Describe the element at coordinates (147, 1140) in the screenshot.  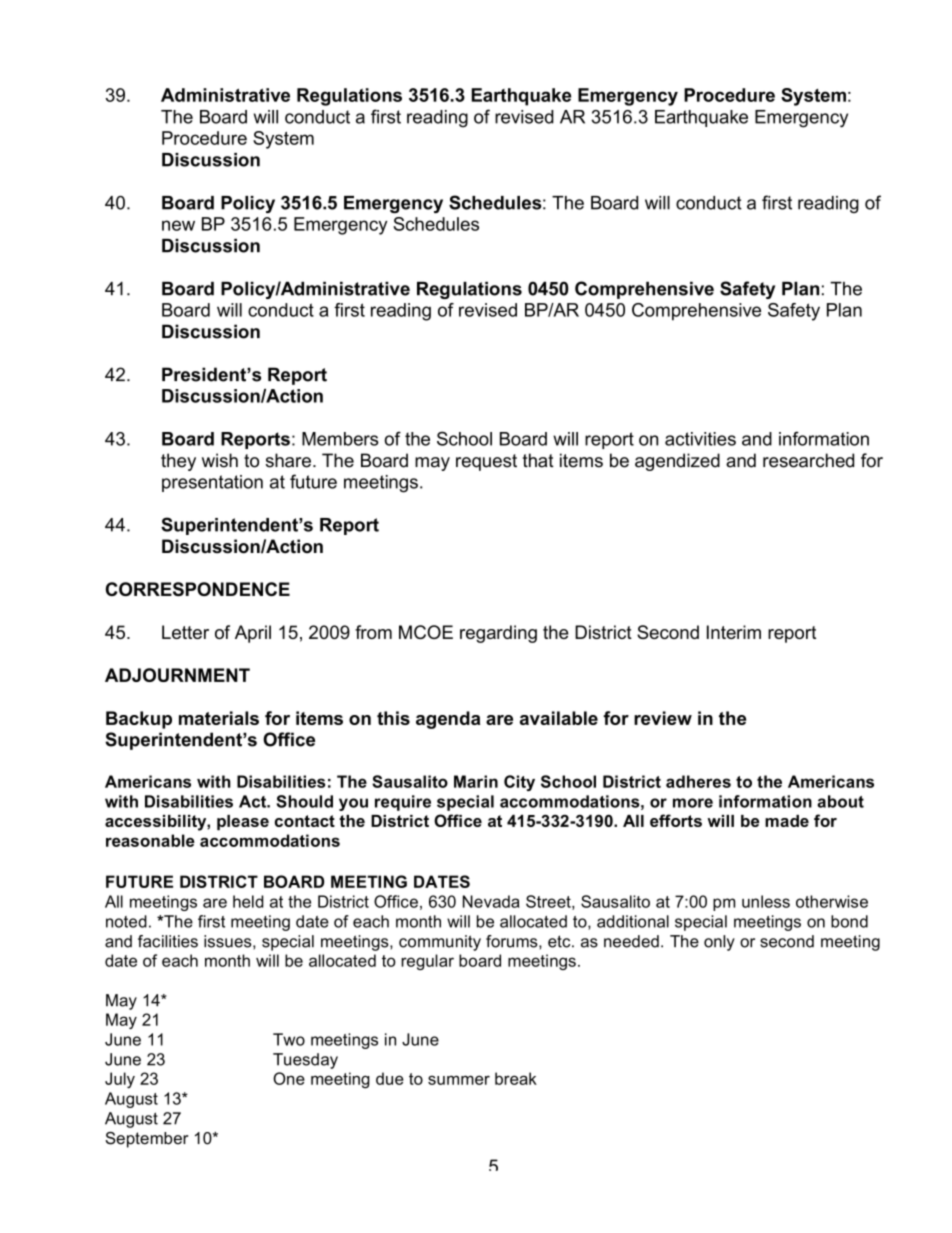
I see `September` at that location.
